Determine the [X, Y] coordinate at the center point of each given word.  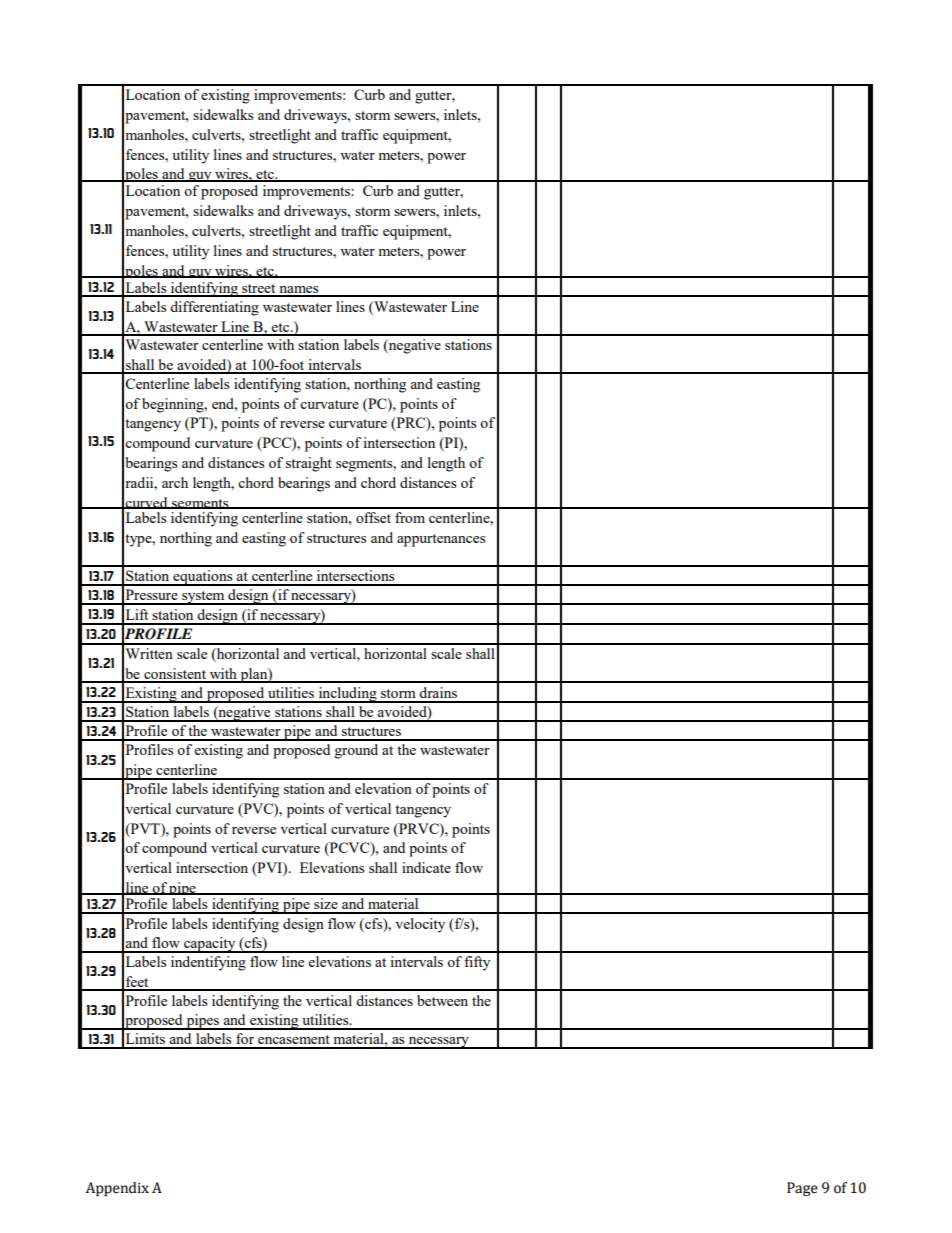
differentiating [214, 308]
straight [309, 464]
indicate [426, 867]
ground [356, 751]
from [410, 517]
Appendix [117, 1189]
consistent [175, 675]
